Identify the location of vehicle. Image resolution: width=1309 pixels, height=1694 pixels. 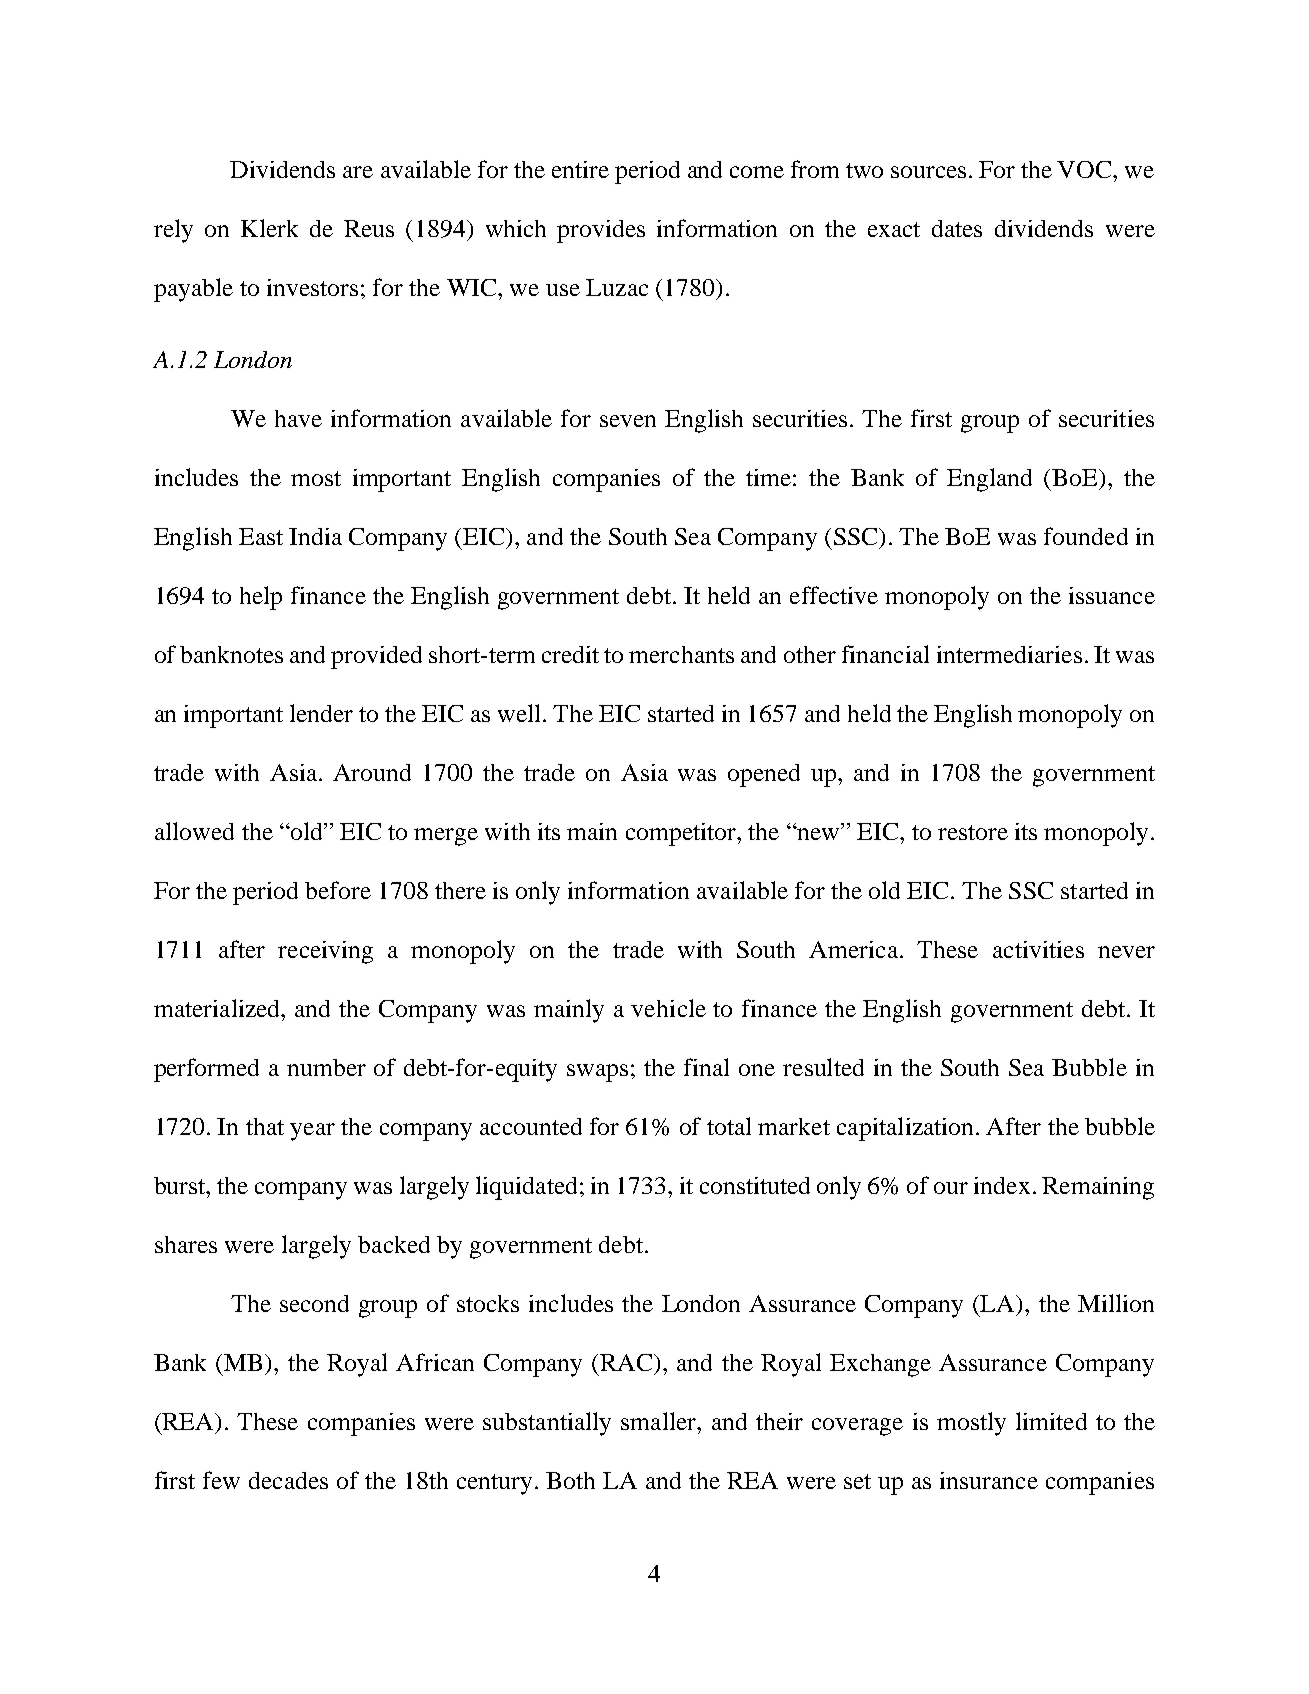
(668, 1008).
